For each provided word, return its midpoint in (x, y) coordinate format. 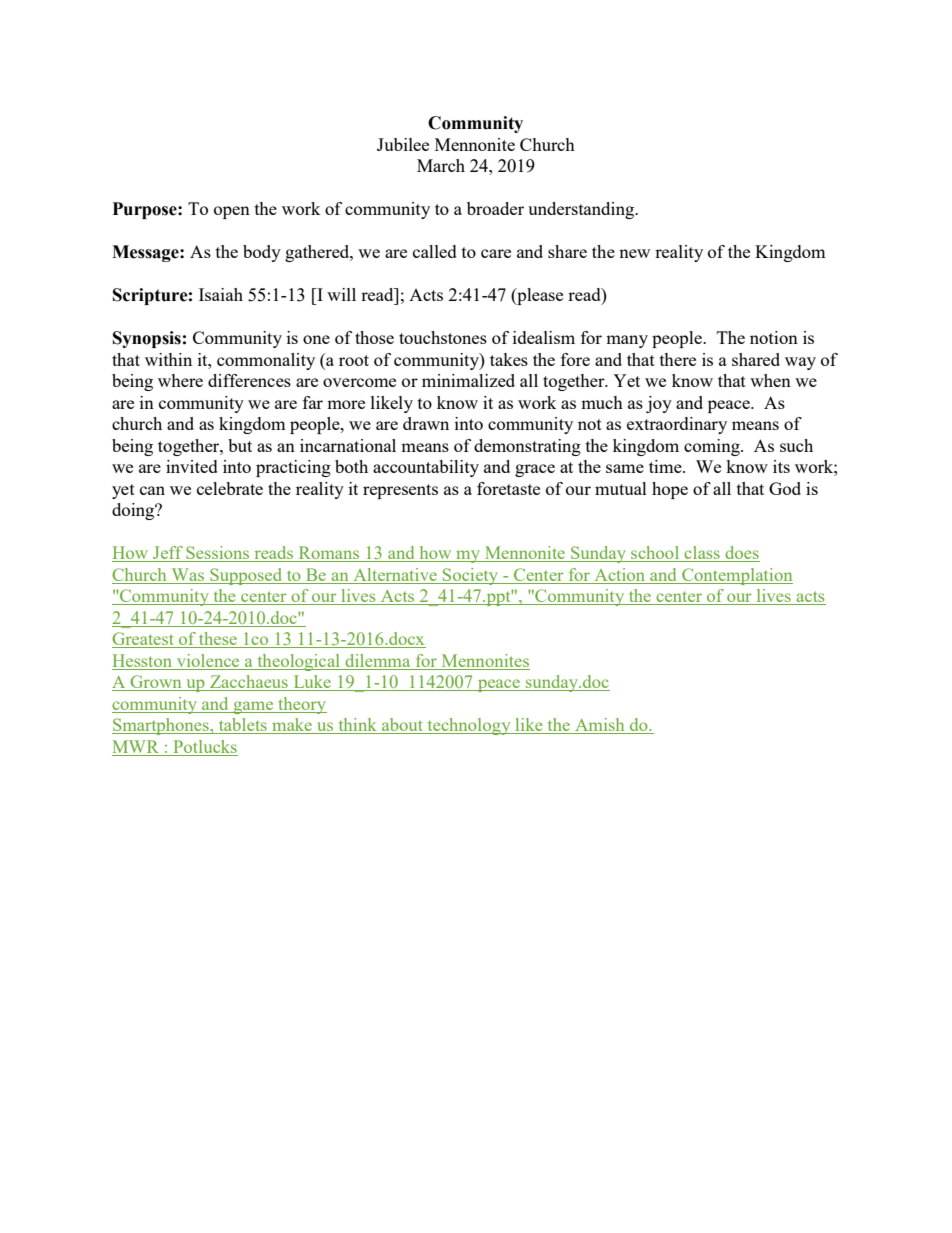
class (702, 554)
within (168, 359)
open (232, 212)
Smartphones (161, 726)
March (441, 165)
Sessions (218, 554)
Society (470, 576)
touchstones (443, 337)
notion (774, 337)
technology (469, 726)
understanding (582, 210)
